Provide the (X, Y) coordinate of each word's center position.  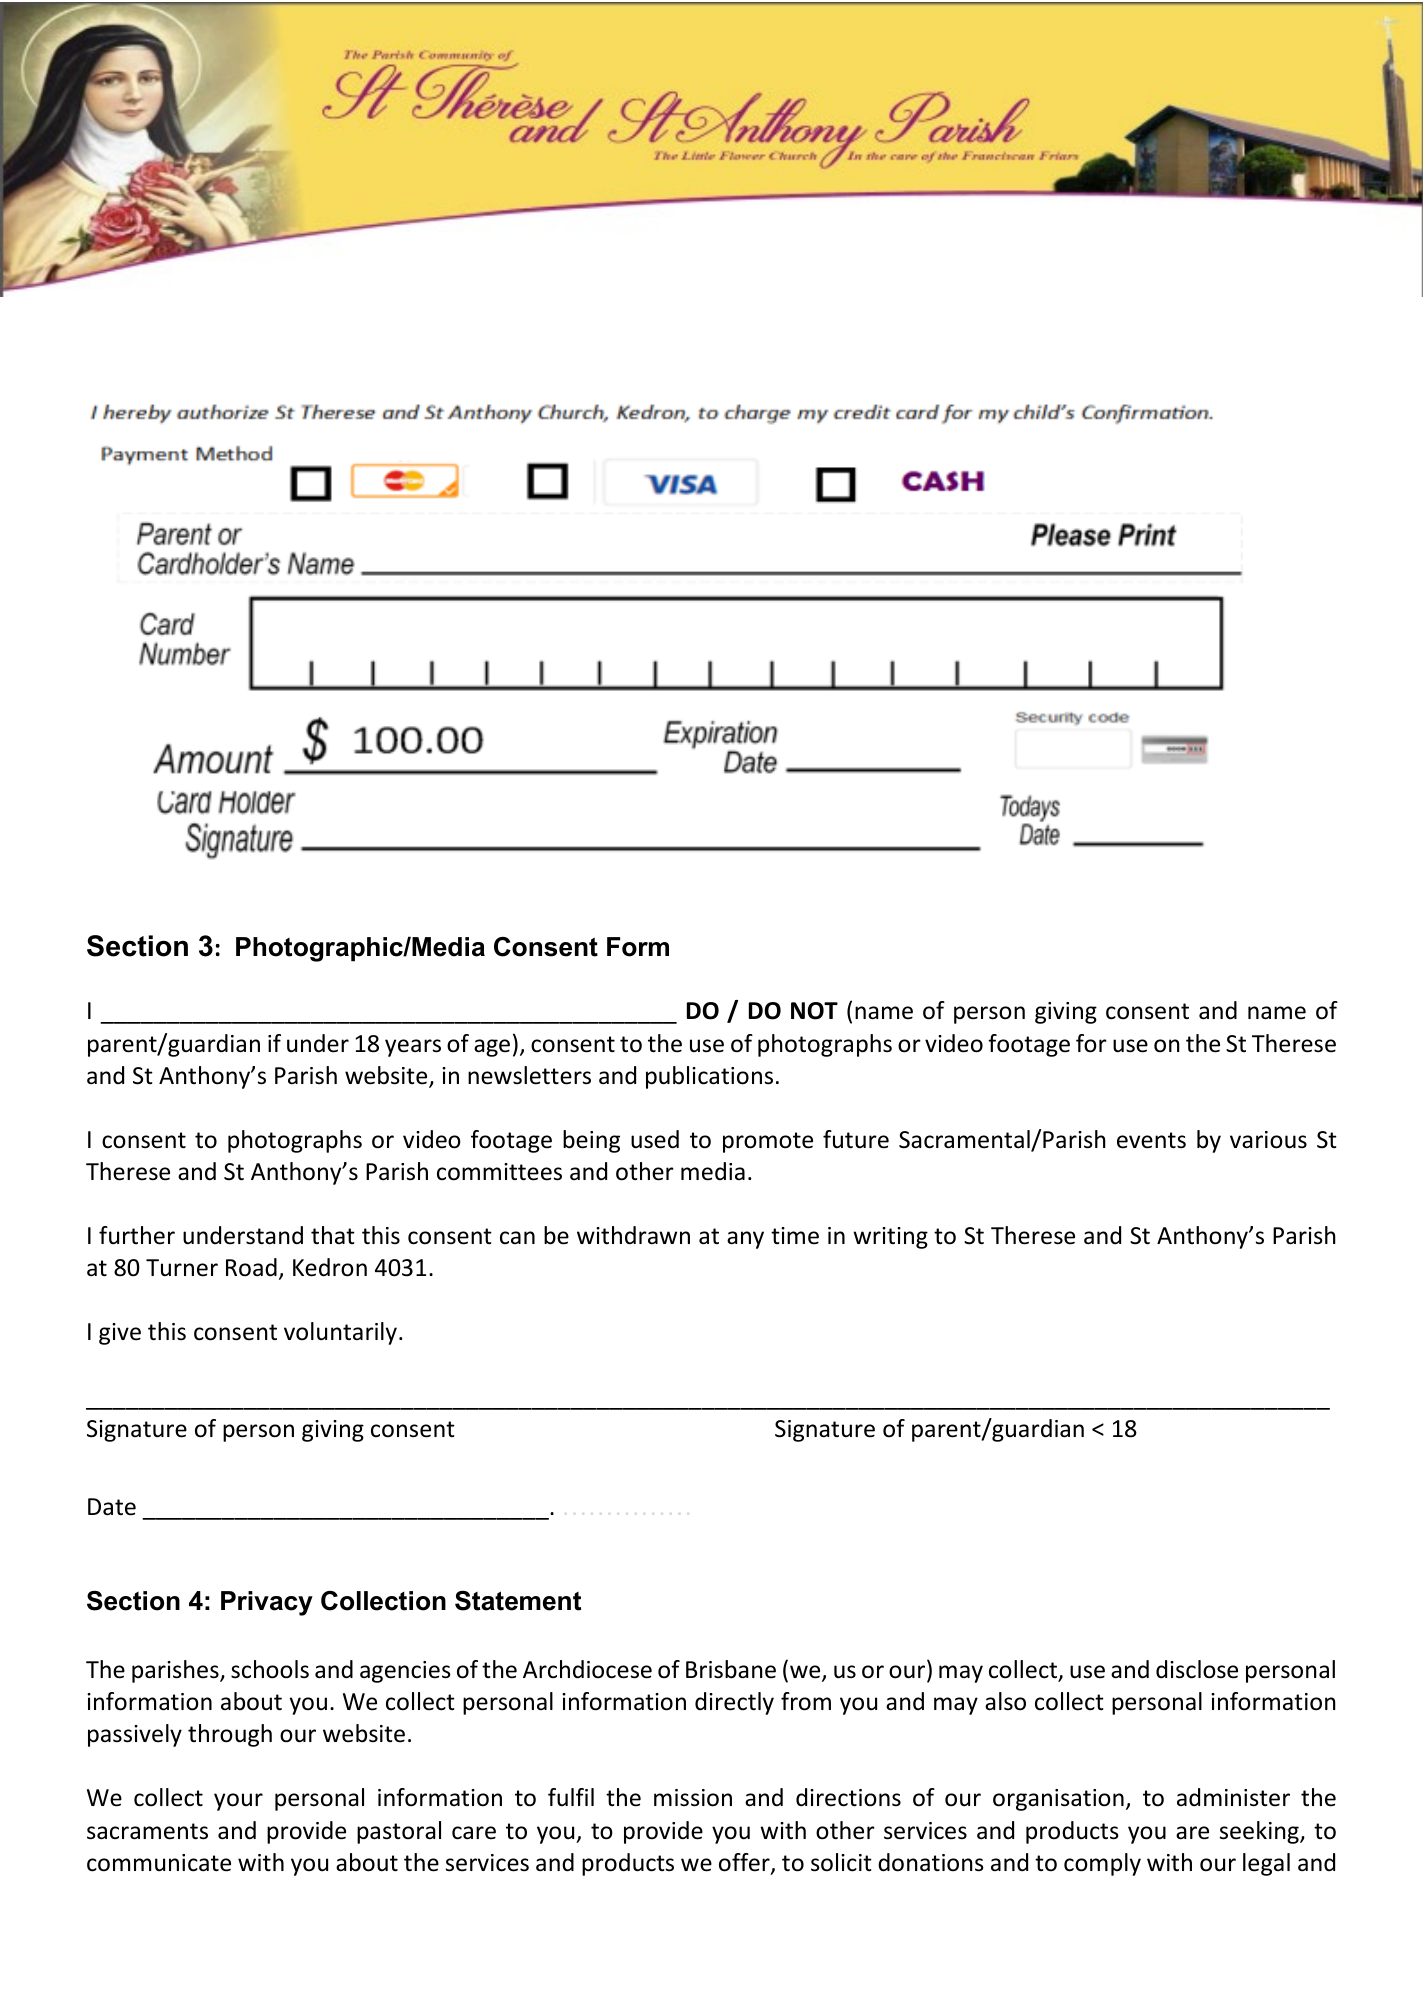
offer (745, 1863)
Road (251, 1267)
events (1151, 1140)
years (413, 1048)
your (238, 1802)
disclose (1197, 1669)
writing (890, 1238)
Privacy (267, 1603)
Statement (518, 1601)
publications (709, 1077)
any (745, 1240)
